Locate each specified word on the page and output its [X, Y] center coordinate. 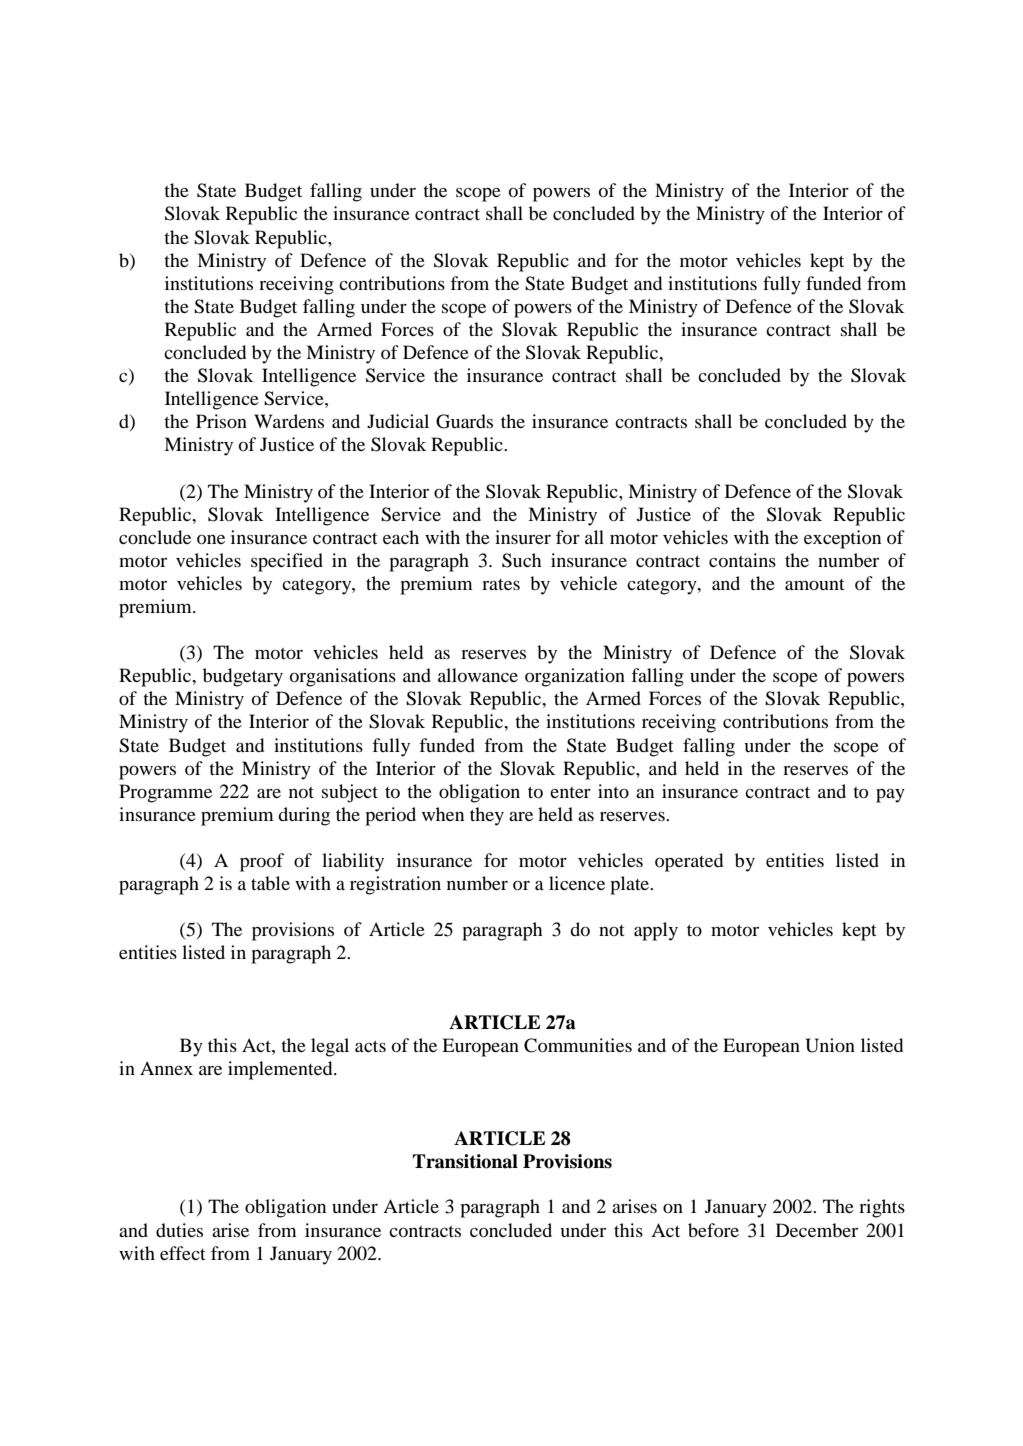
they [487, 816]
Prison [221, 421]
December [817, 1230]
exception [842, 539]
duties [179, 1230]
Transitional [465, 1161]
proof [262, 862]
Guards [464, 421]
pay [890, 795]
